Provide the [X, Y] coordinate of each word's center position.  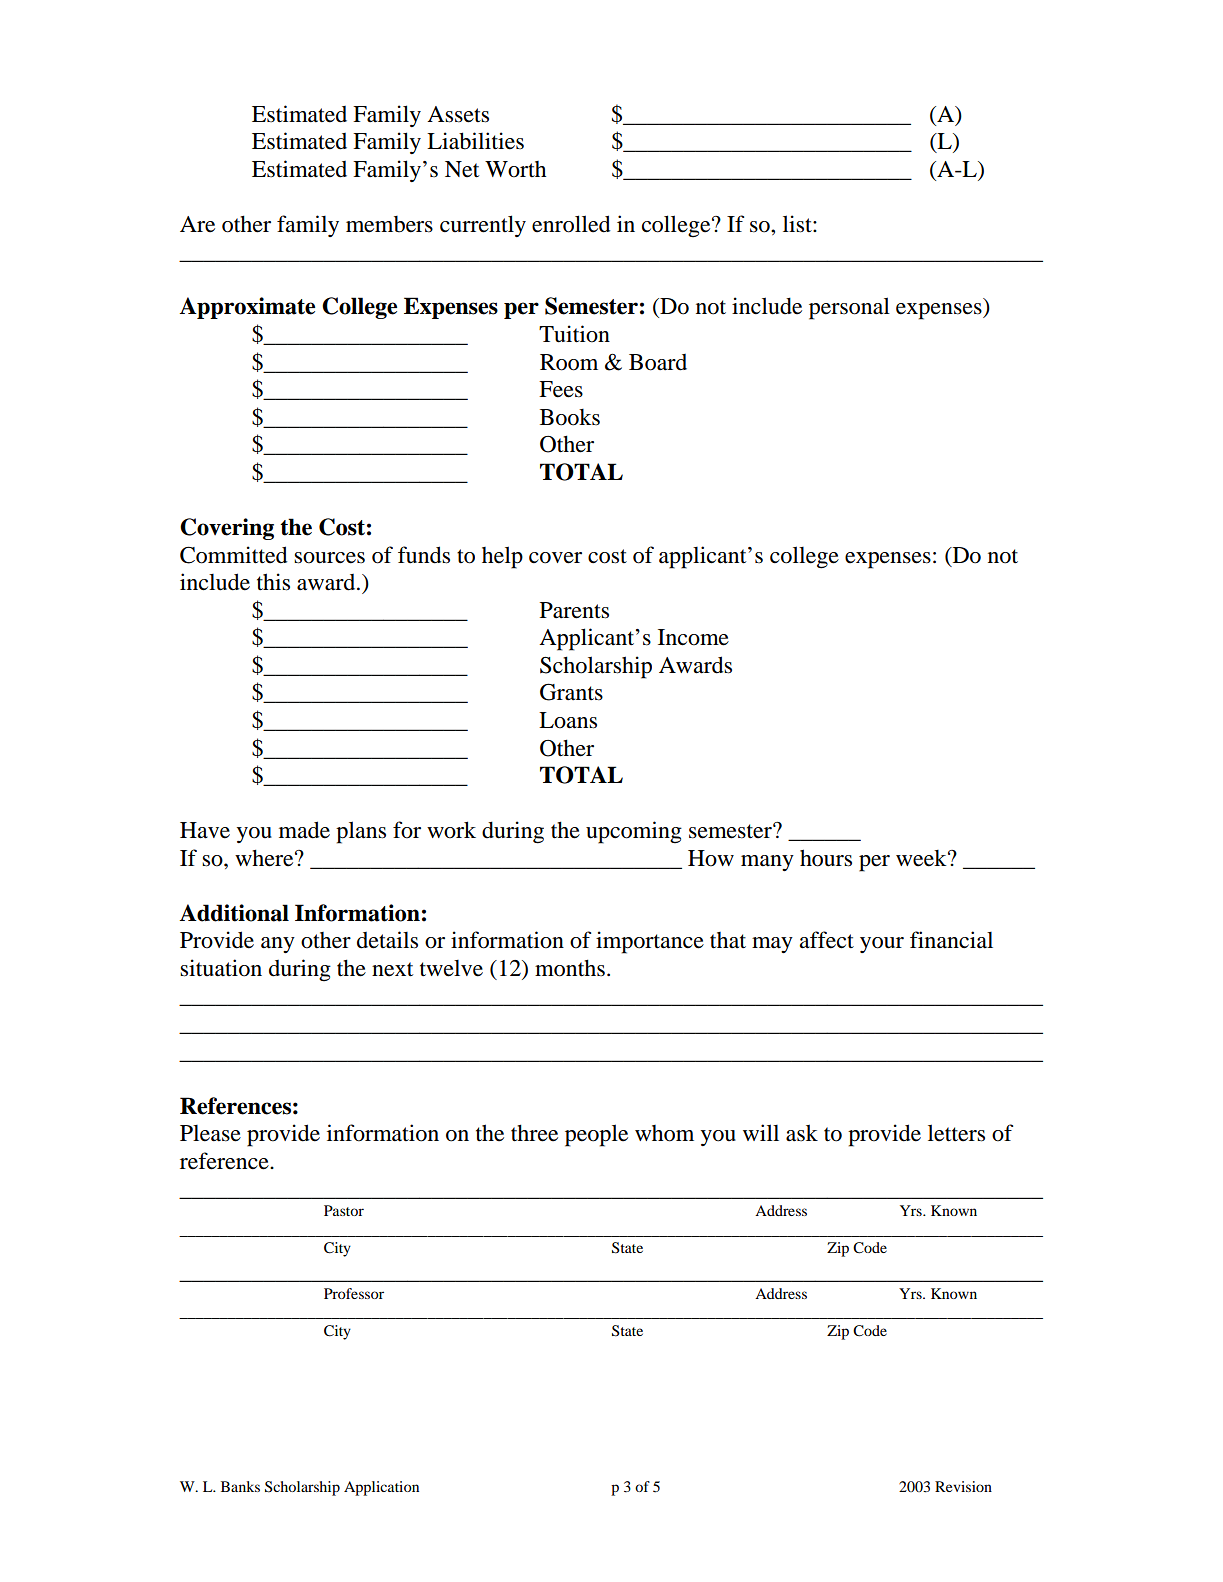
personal [849, 308]
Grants [571, 692]
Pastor [344, 1210]
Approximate [247, 308]
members [389, 224]
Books [570, 417]
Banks [240, 1486]
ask [802, 1133]
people [596, 1135]
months [570, 968]
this [273, 582]
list [798, 224]
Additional [234, 913]
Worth [515, 169]
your [882, 945]
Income [693, 637]
